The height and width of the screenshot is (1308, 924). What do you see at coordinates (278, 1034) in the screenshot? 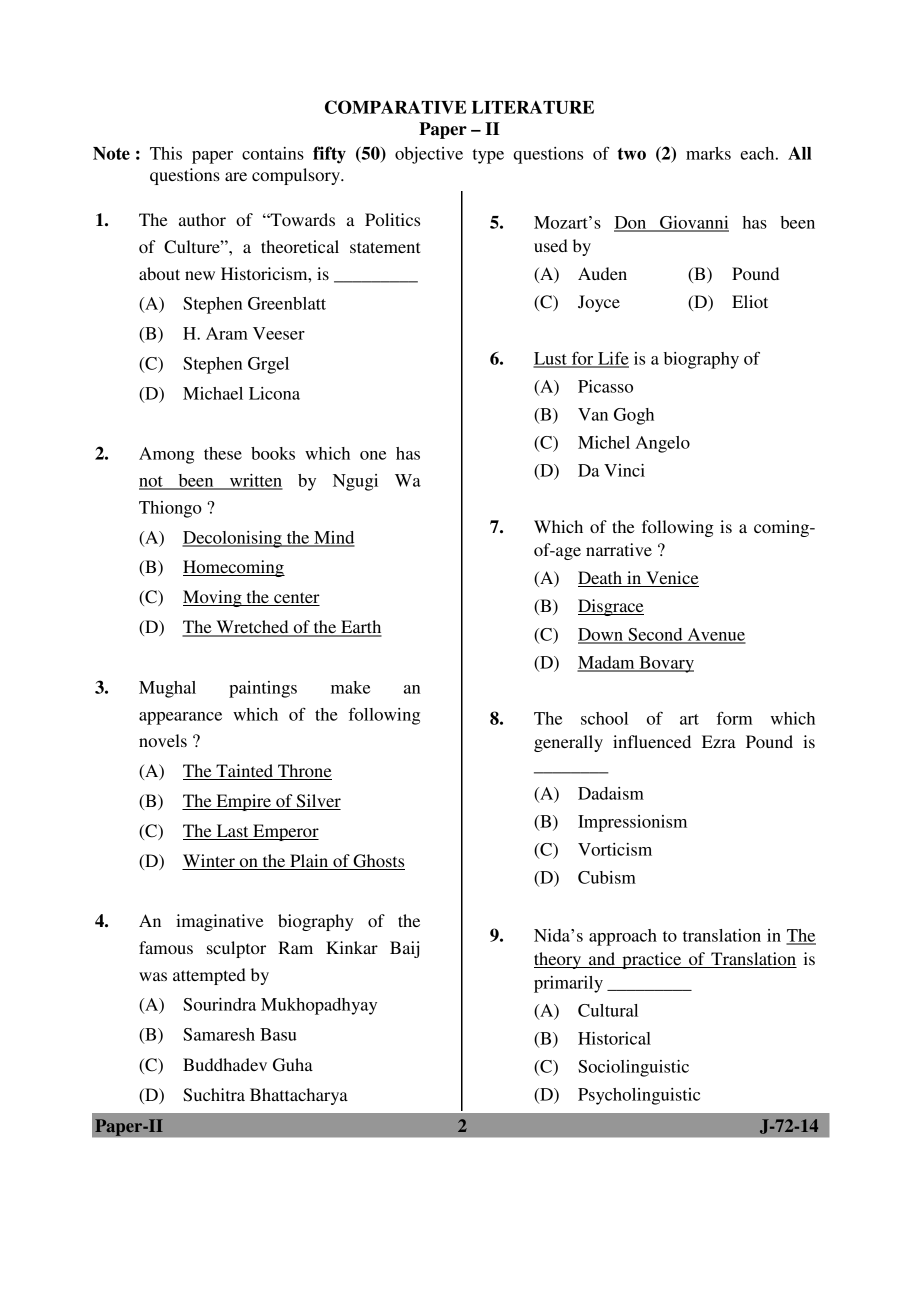
I see `Basu` at bounding box center [278, 1034].
